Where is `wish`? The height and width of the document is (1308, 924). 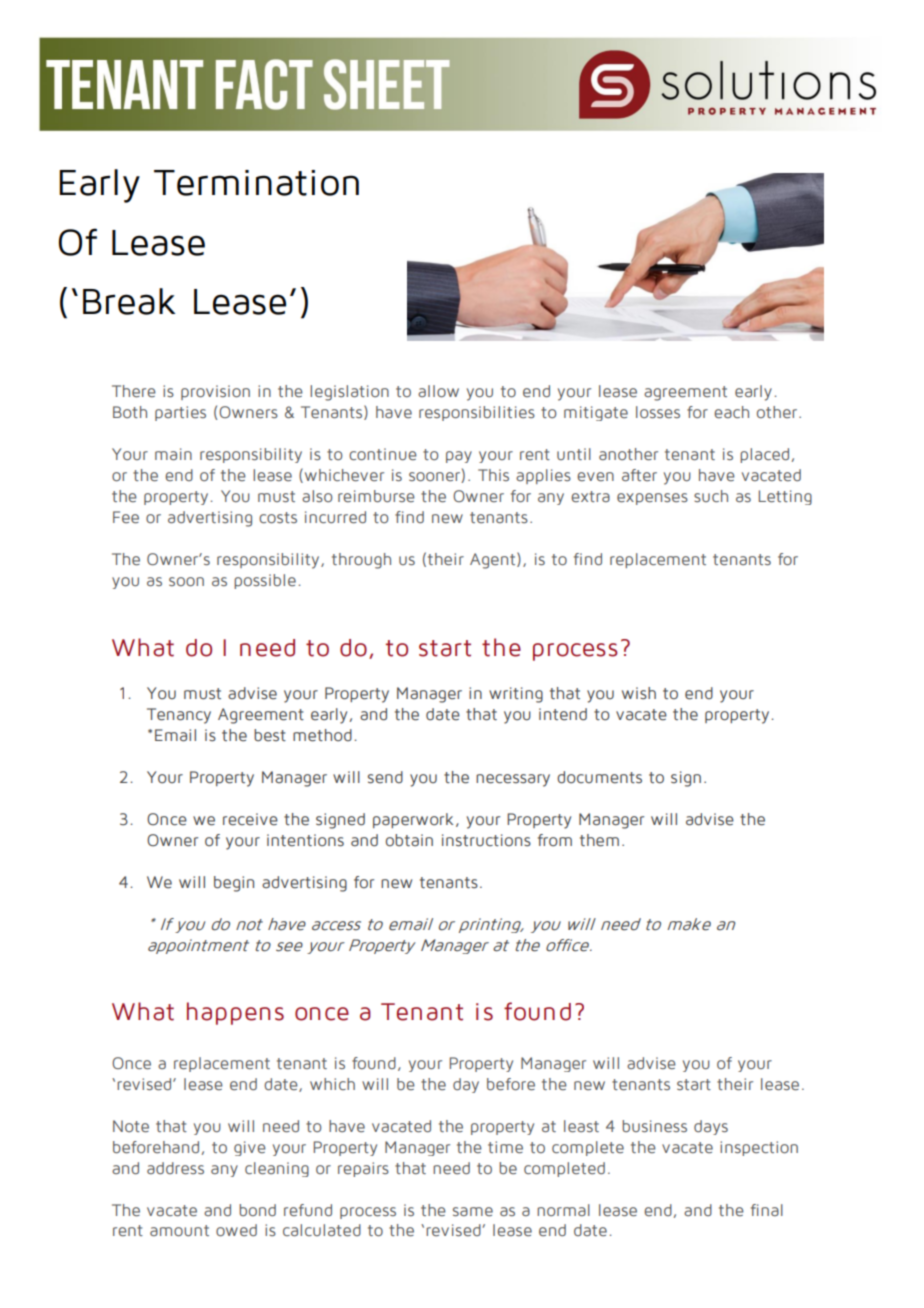
wish is located at coordinates (639, 693).
